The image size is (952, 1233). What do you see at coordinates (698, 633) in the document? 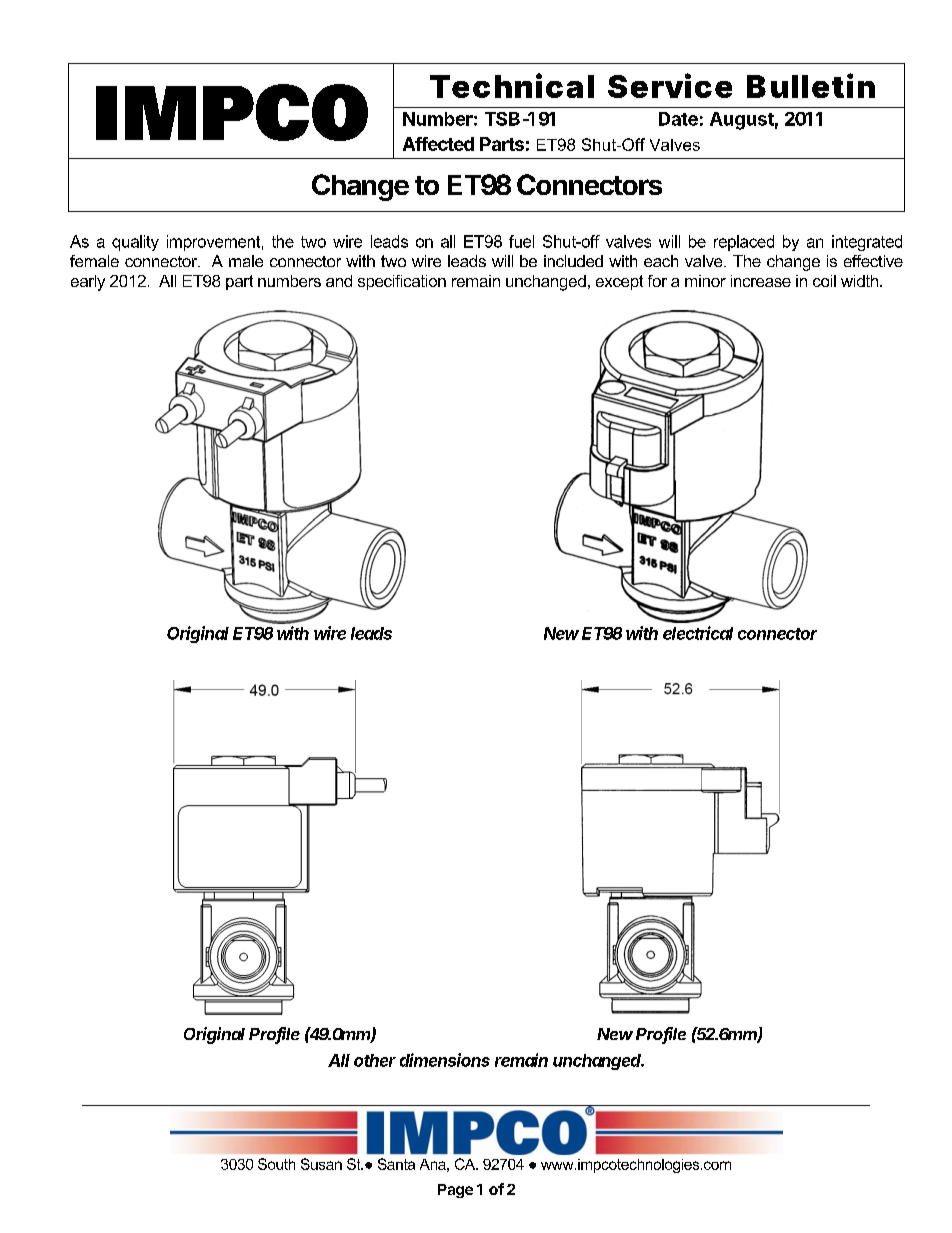
I see `electrical` at bounding box center [698, 633].
